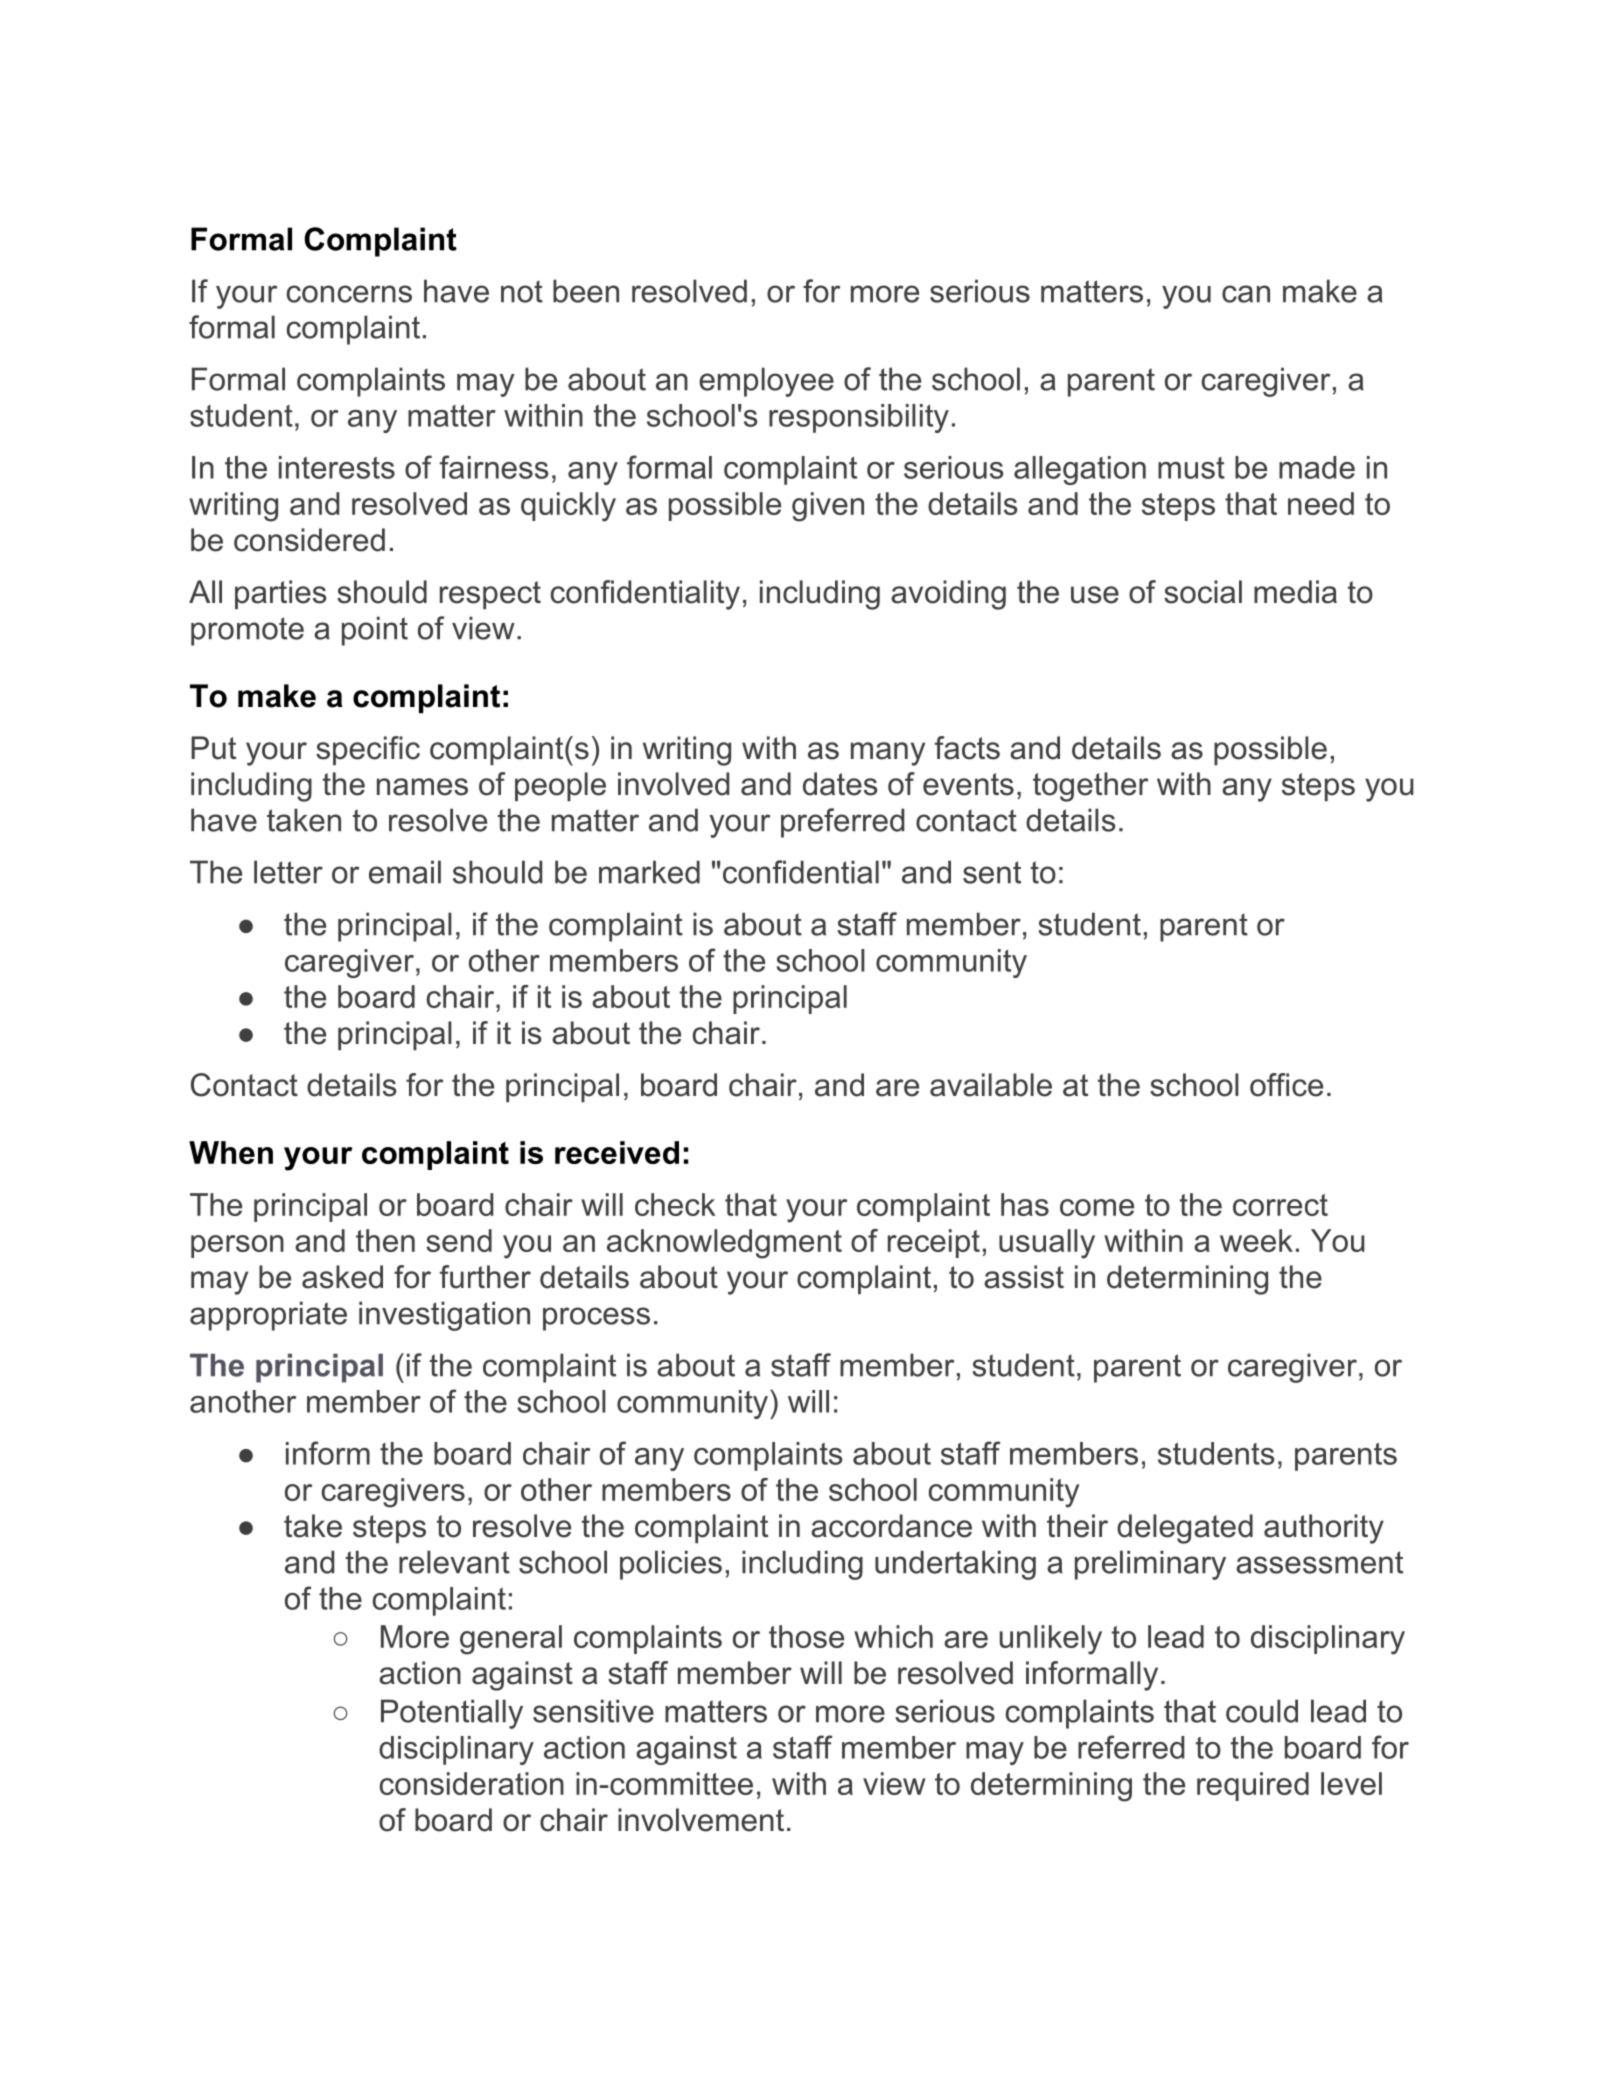 The image size is (1607, 2079). I want to click on employee, so click(766, 382).
